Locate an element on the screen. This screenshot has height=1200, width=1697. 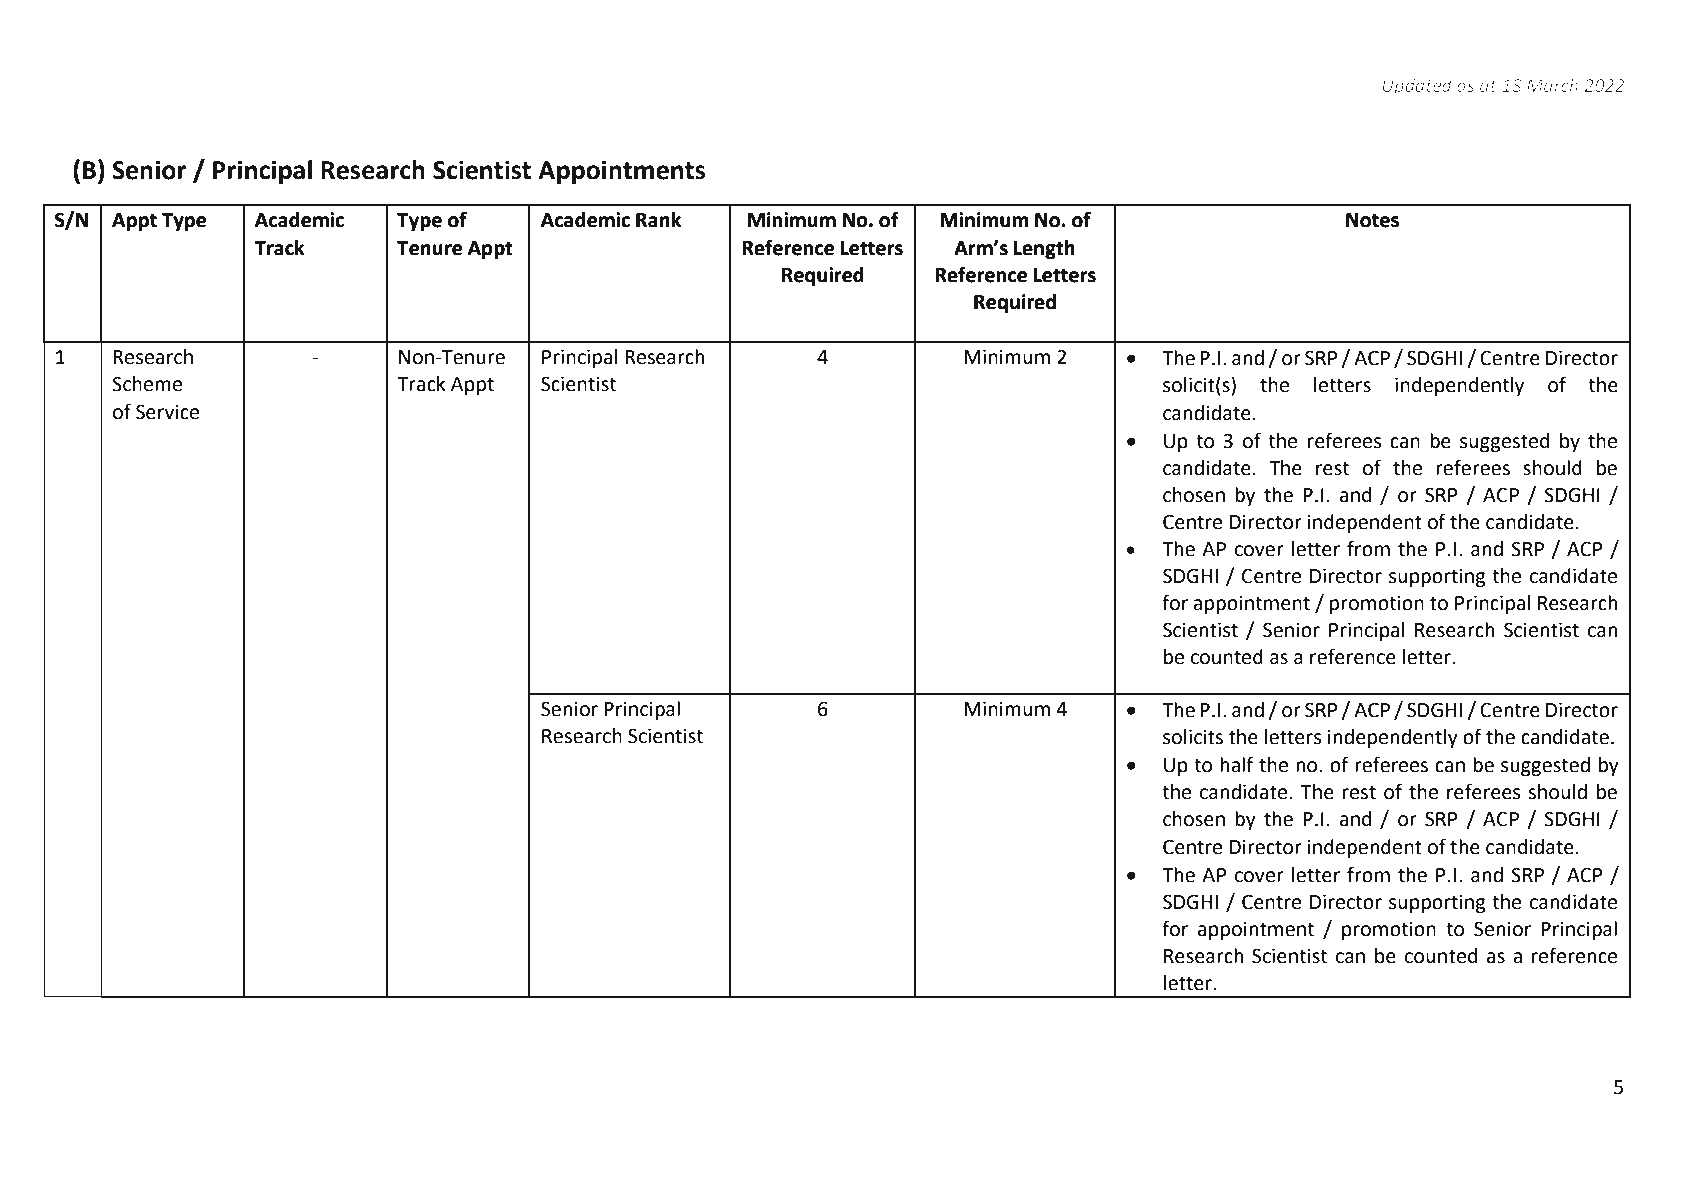
Length is located at coordinates (1044, 249).
